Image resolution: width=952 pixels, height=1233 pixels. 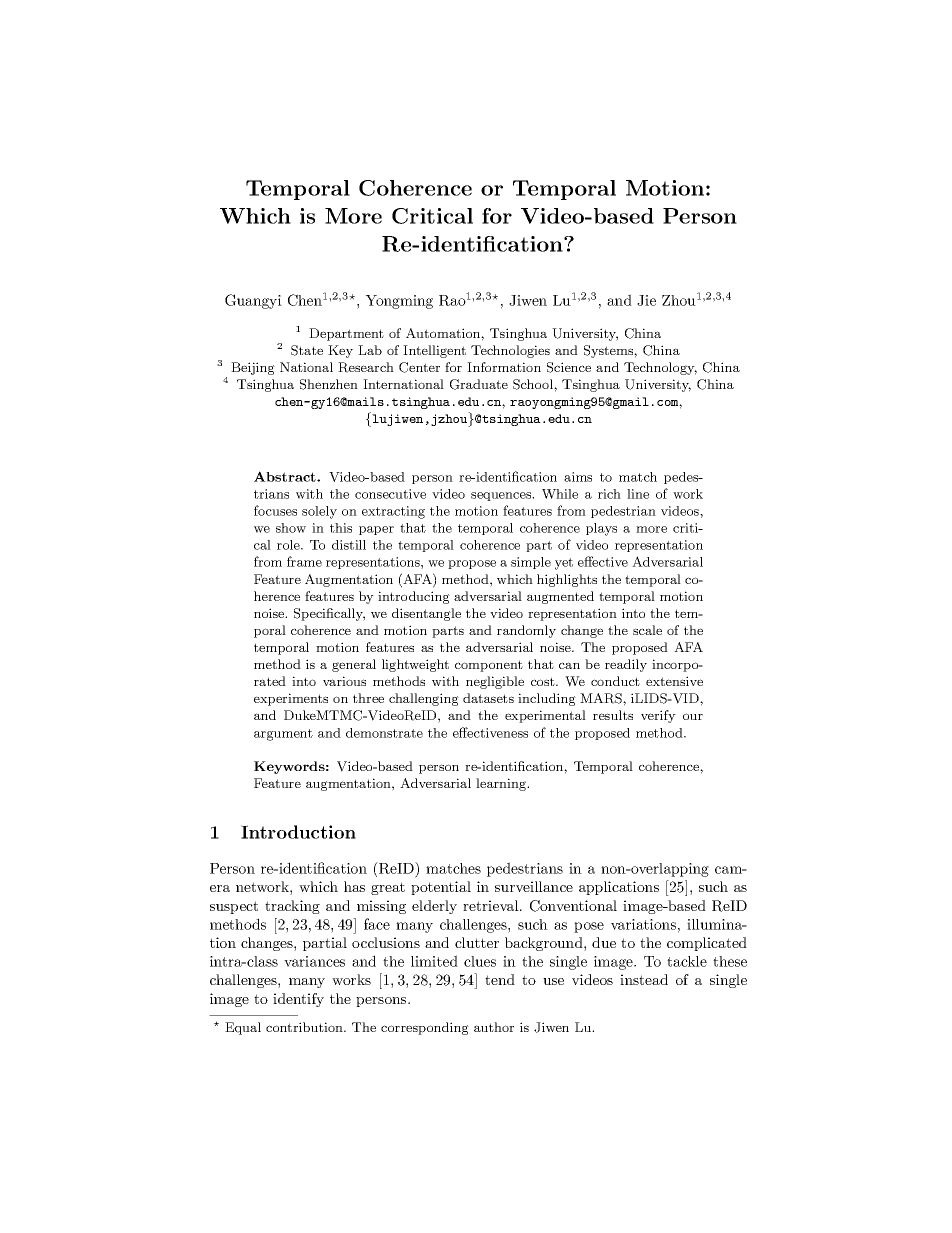 What do you see at coordinates (674, 681) in the screenshot?
I see `extensive` at bounding box center [674, 681].
